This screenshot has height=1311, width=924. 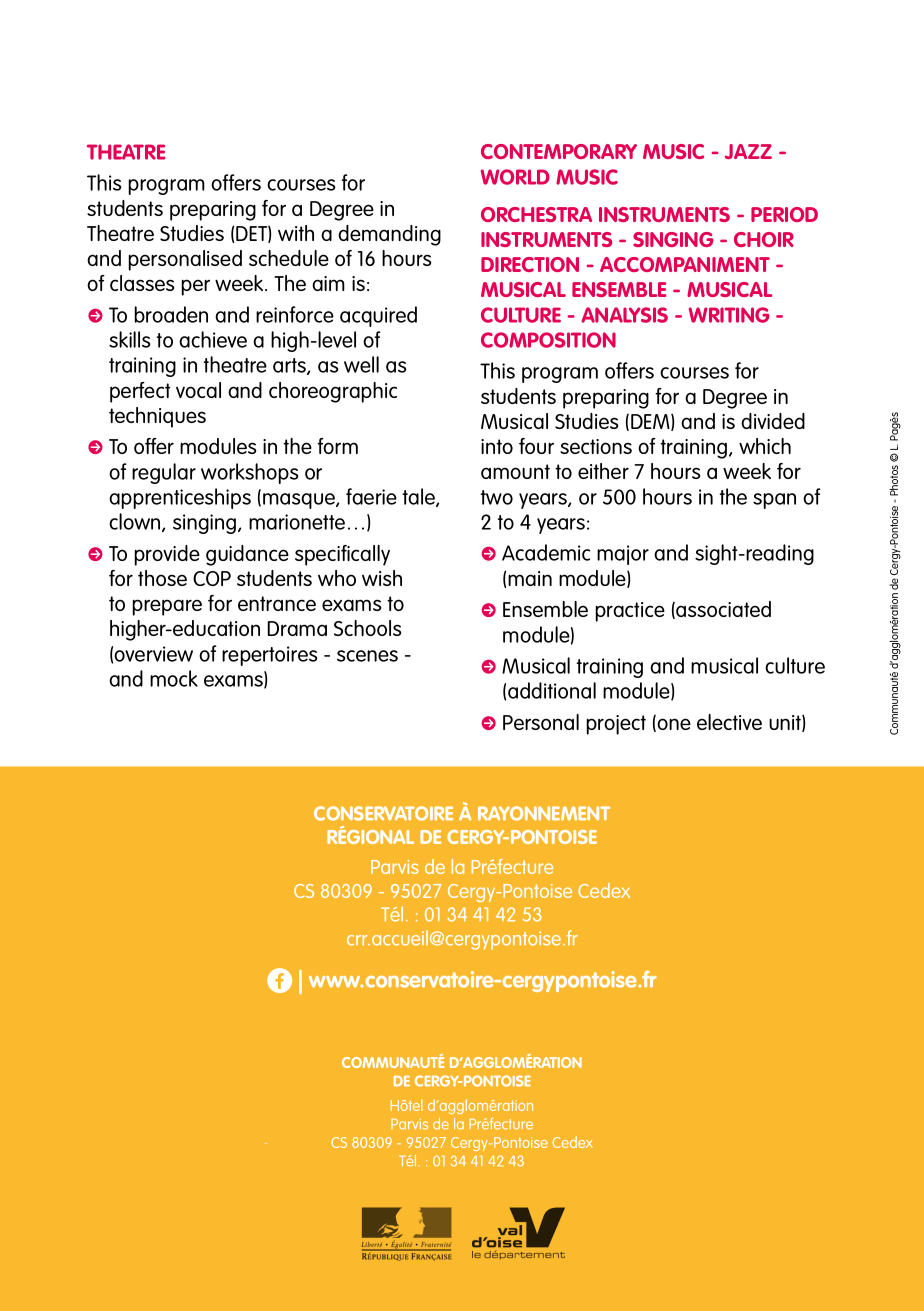 I want to click on elective, so click(x=729, y=722).
